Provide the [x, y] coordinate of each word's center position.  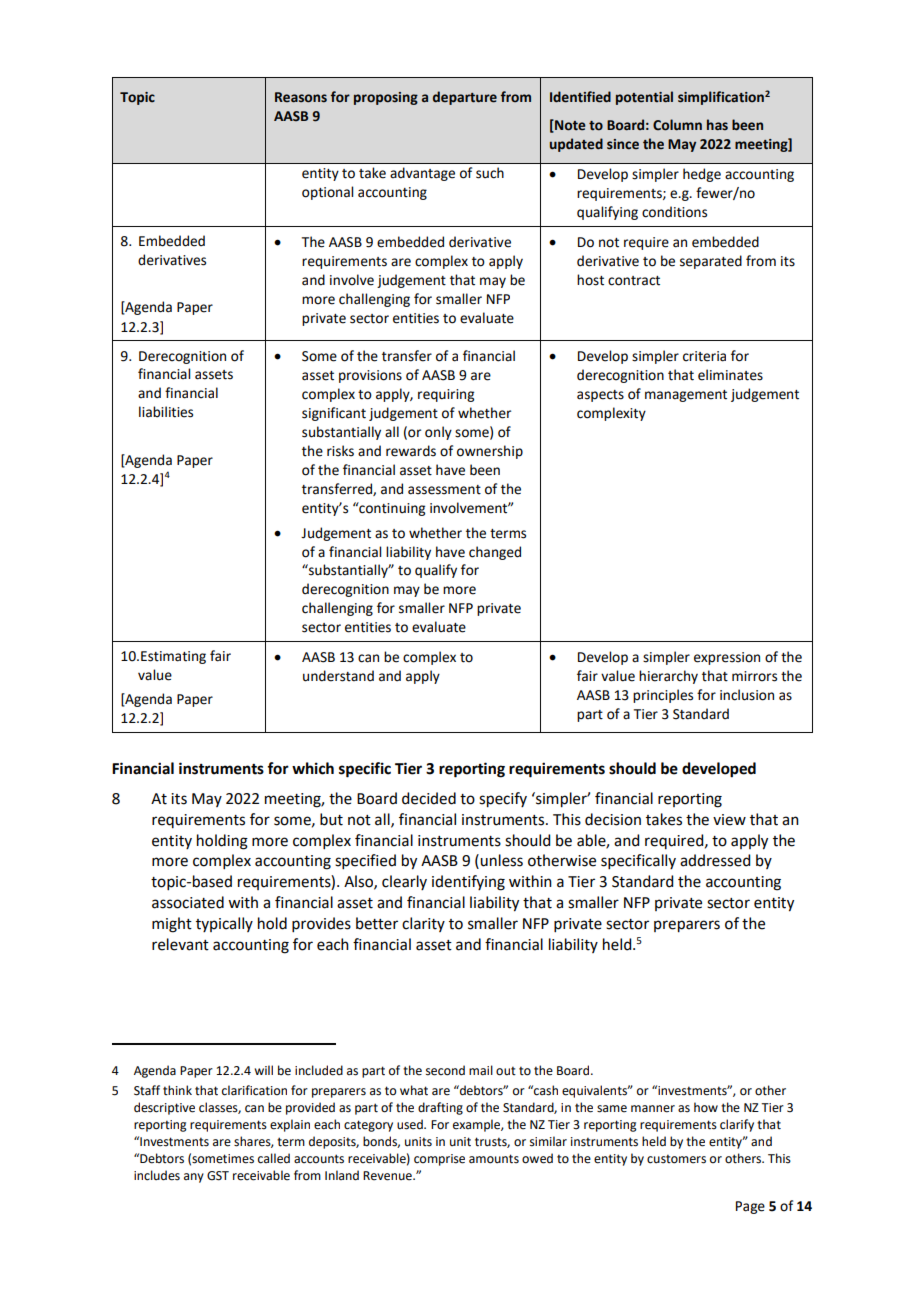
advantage [422, 174]
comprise [439, 1160]
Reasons [301, 97]
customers [676, 1159]
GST [218, 1176]
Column [677, 125]
